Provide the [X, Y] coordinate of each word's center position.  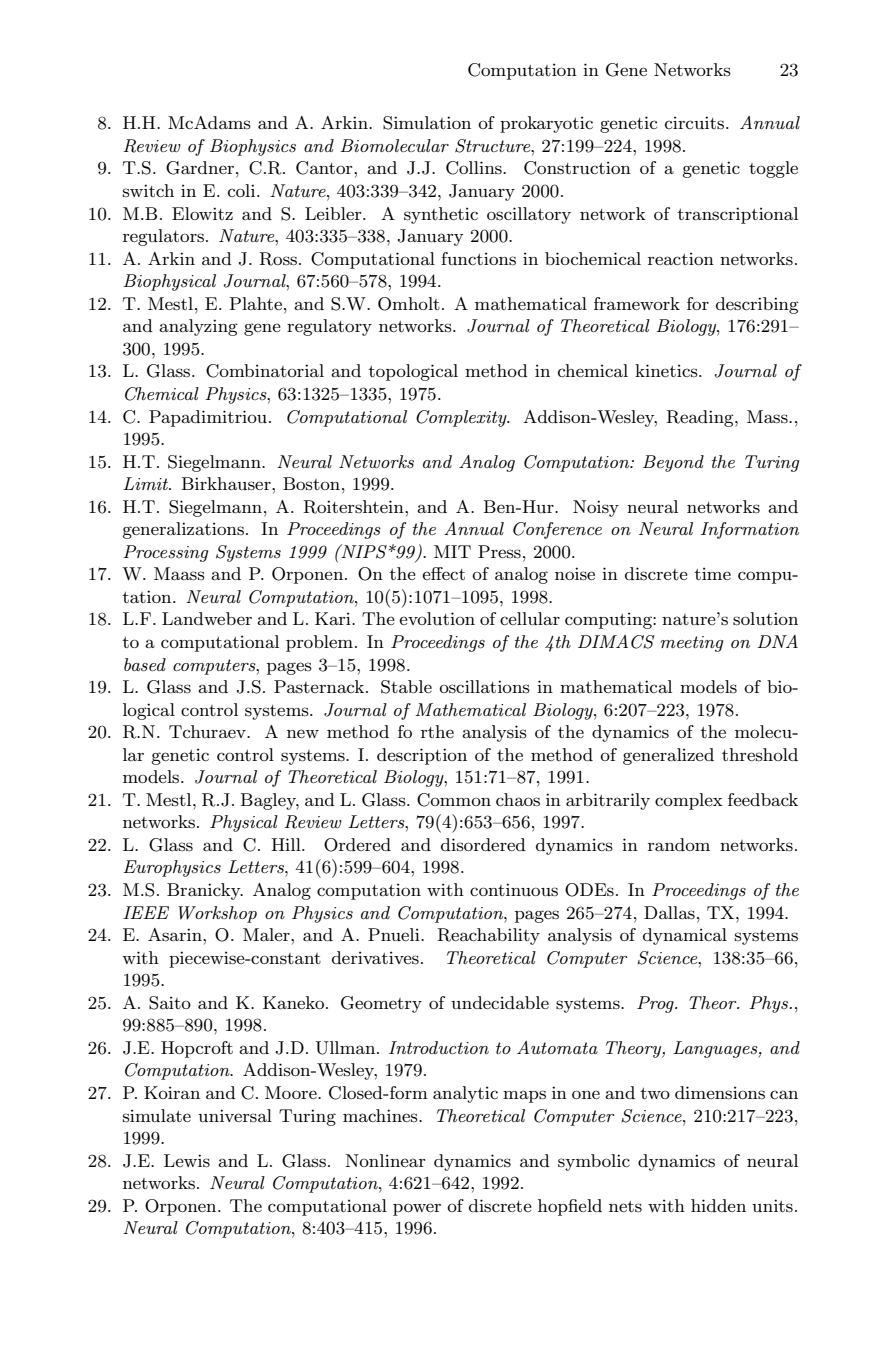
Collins [475, 168]
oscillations [484, 687]
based [145, 664]
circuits [696, 123]
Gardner [200, 168]
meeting [692, 644]
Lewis [187, 1161]
